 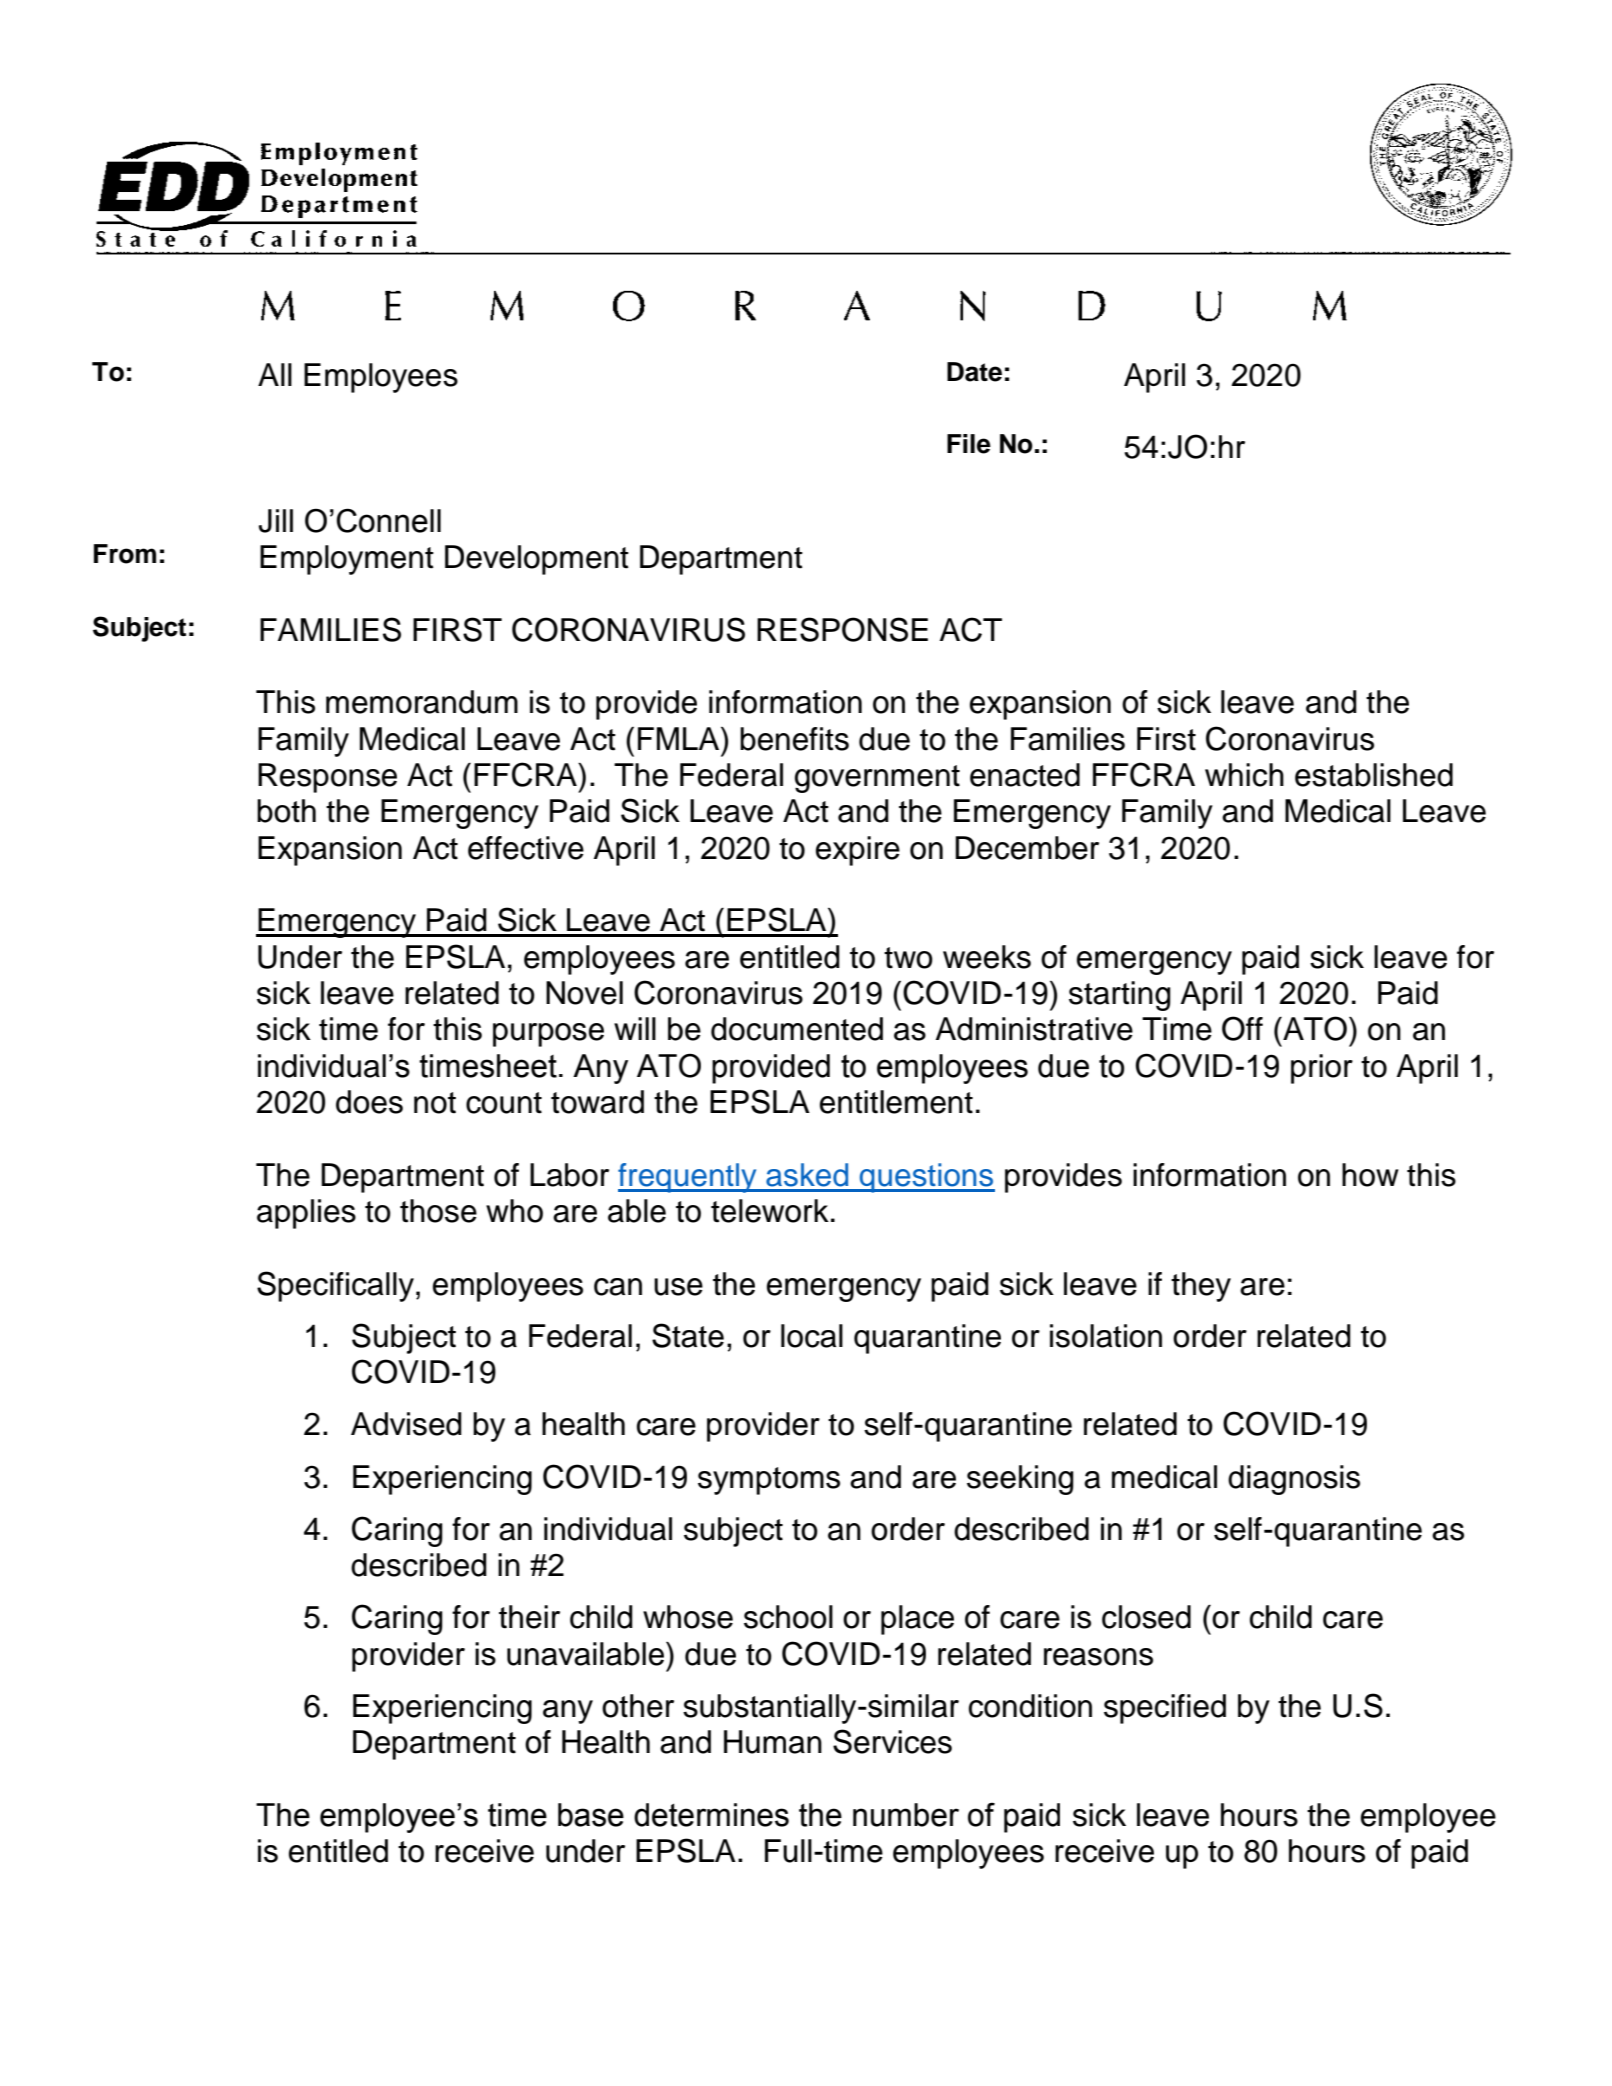 I want to click on Human, so click(x=773, y=1742).
